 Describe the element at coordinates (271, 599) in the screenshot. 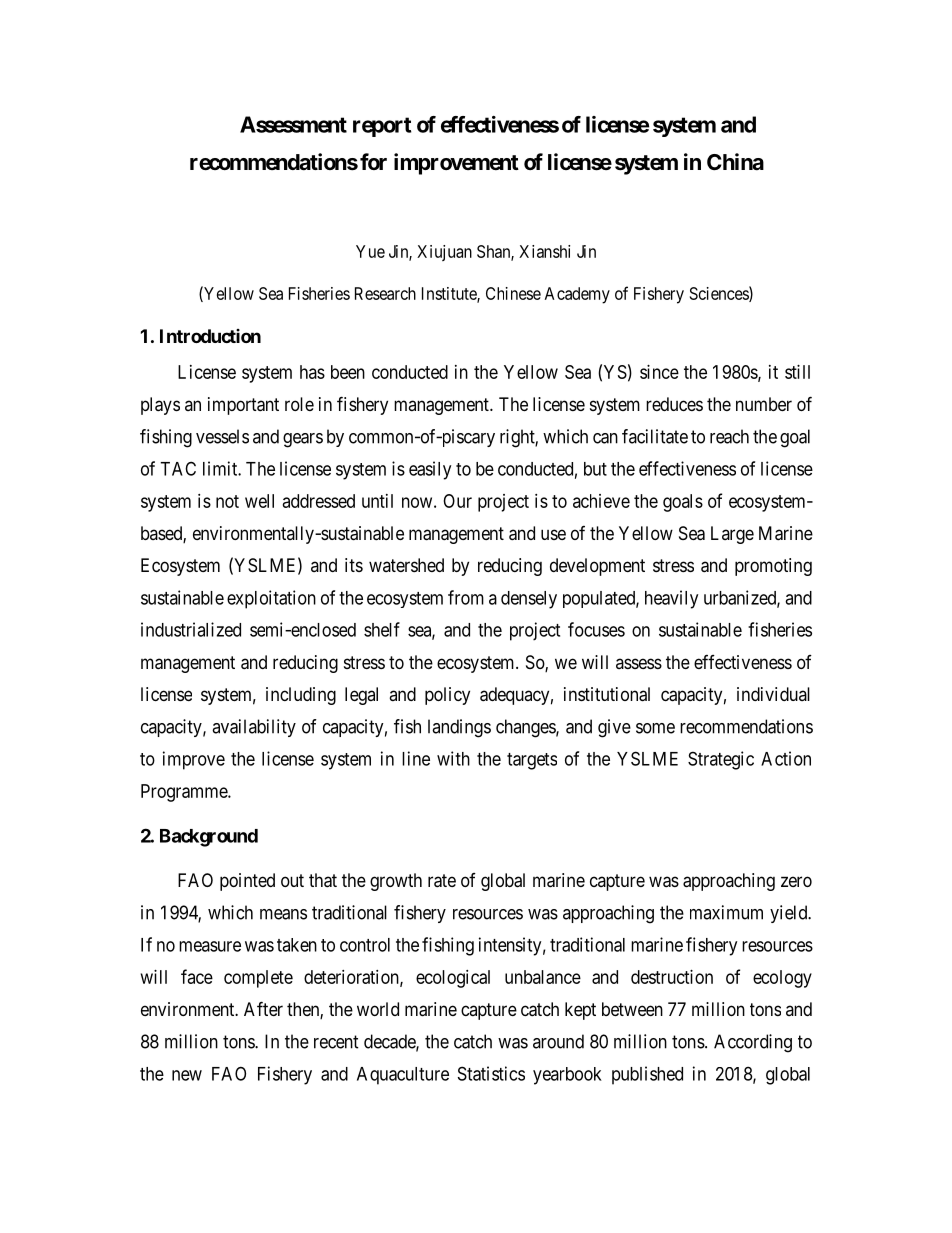

I see `exploitation` at that location.
